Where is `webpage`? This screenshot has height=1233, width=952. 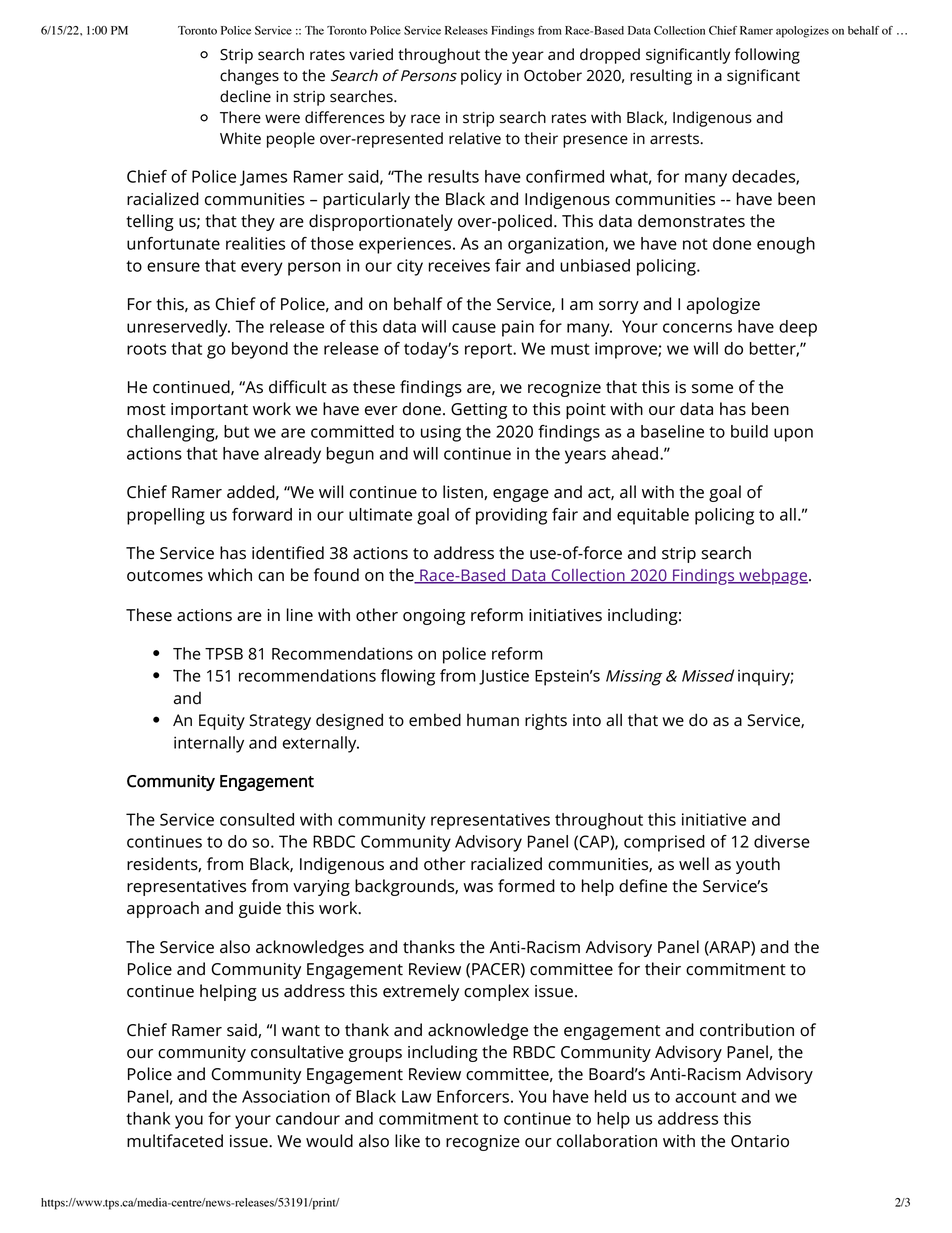 webpage is located at coordinates (772, 577).
